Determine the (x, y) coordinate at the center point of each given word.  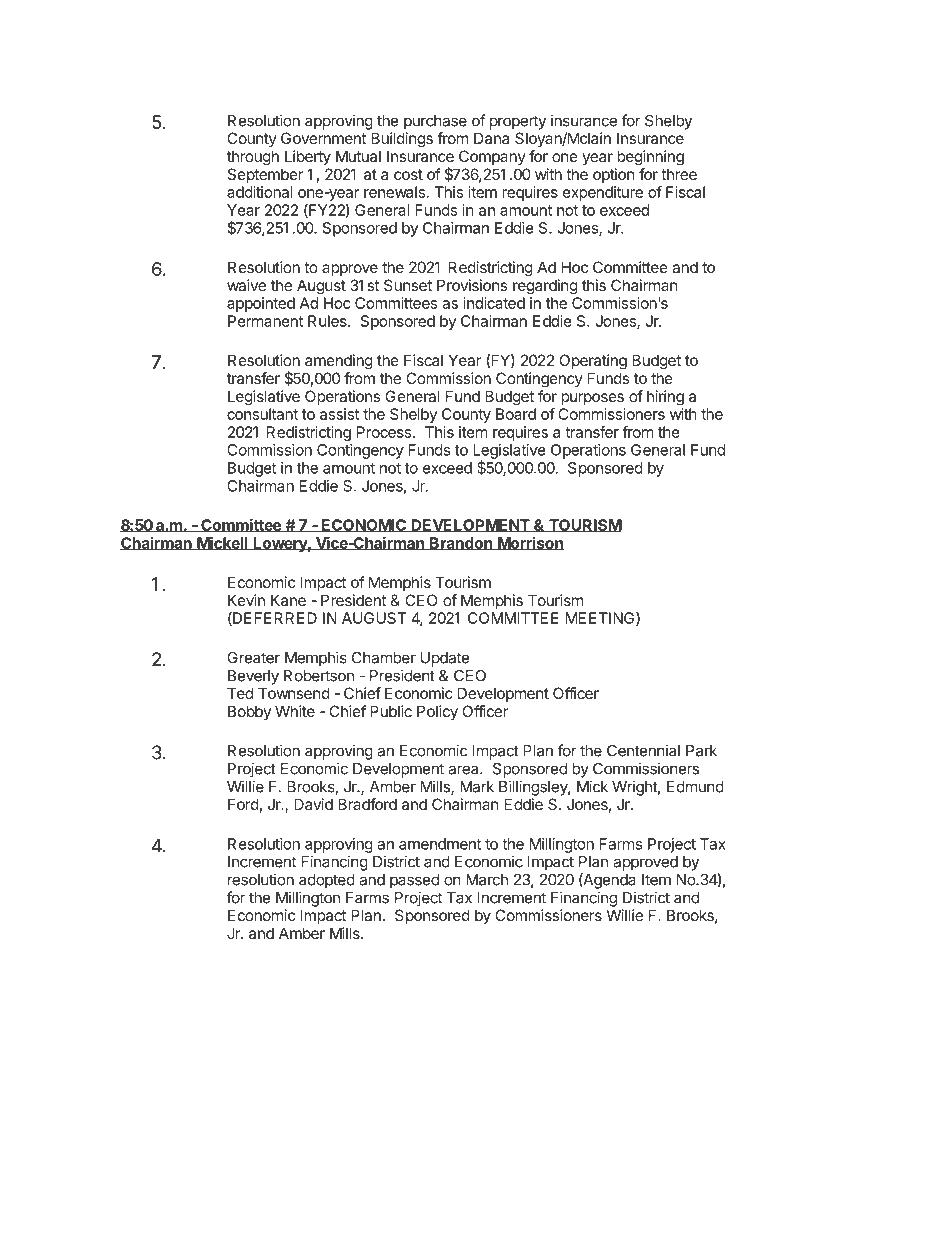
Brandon (461, 543)
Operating (593, 362)
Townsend (294, 693)
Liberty (308, 158)
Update (445, 659)
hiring (665, 398)
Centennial (643, 750)
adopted (327, 881)
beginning (650, 158)
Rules (328, 321)
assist (339, 414)
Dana (491, 138)
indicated (494, 303)
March (487, 880)
